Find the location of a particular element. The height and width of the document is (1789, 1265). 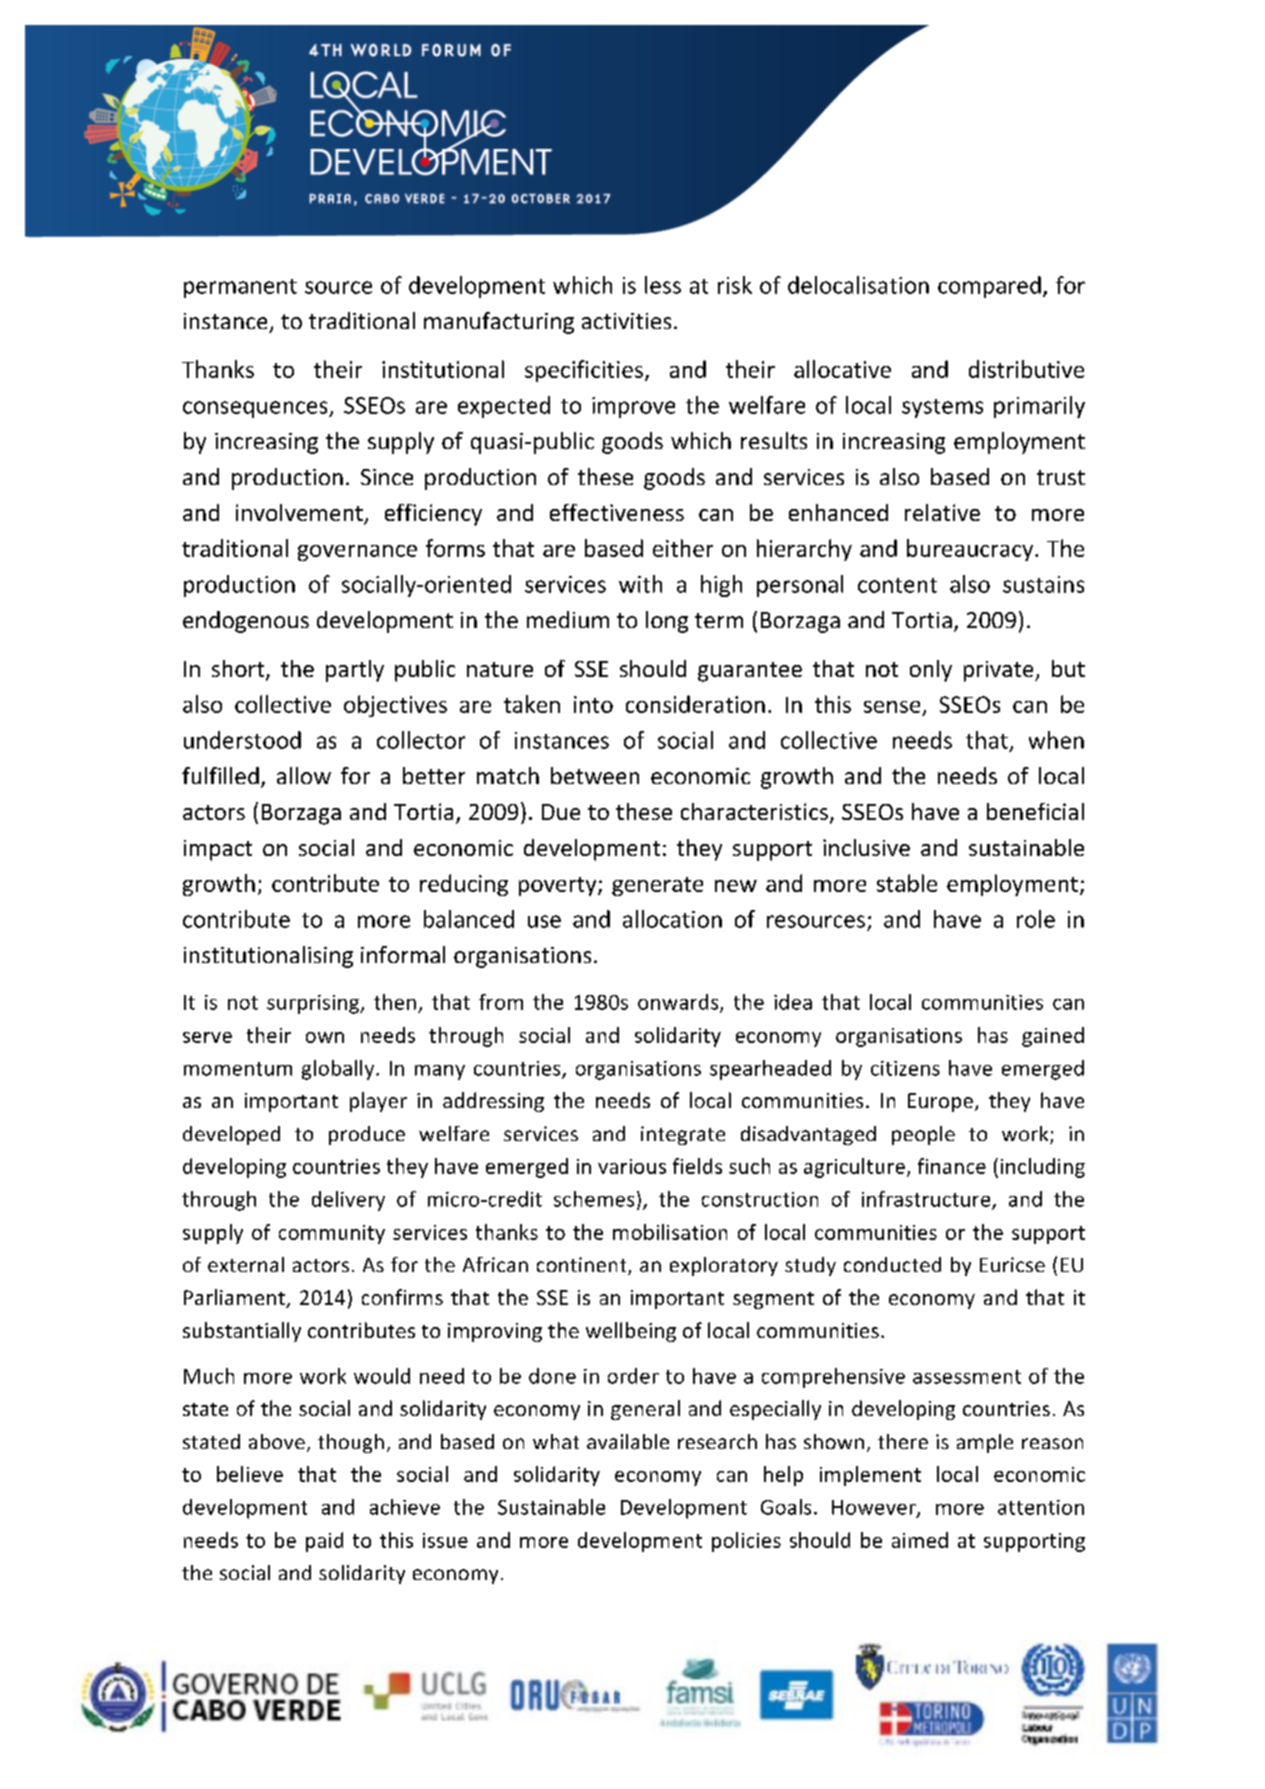

permanent is located at coordinates (240, 288).
